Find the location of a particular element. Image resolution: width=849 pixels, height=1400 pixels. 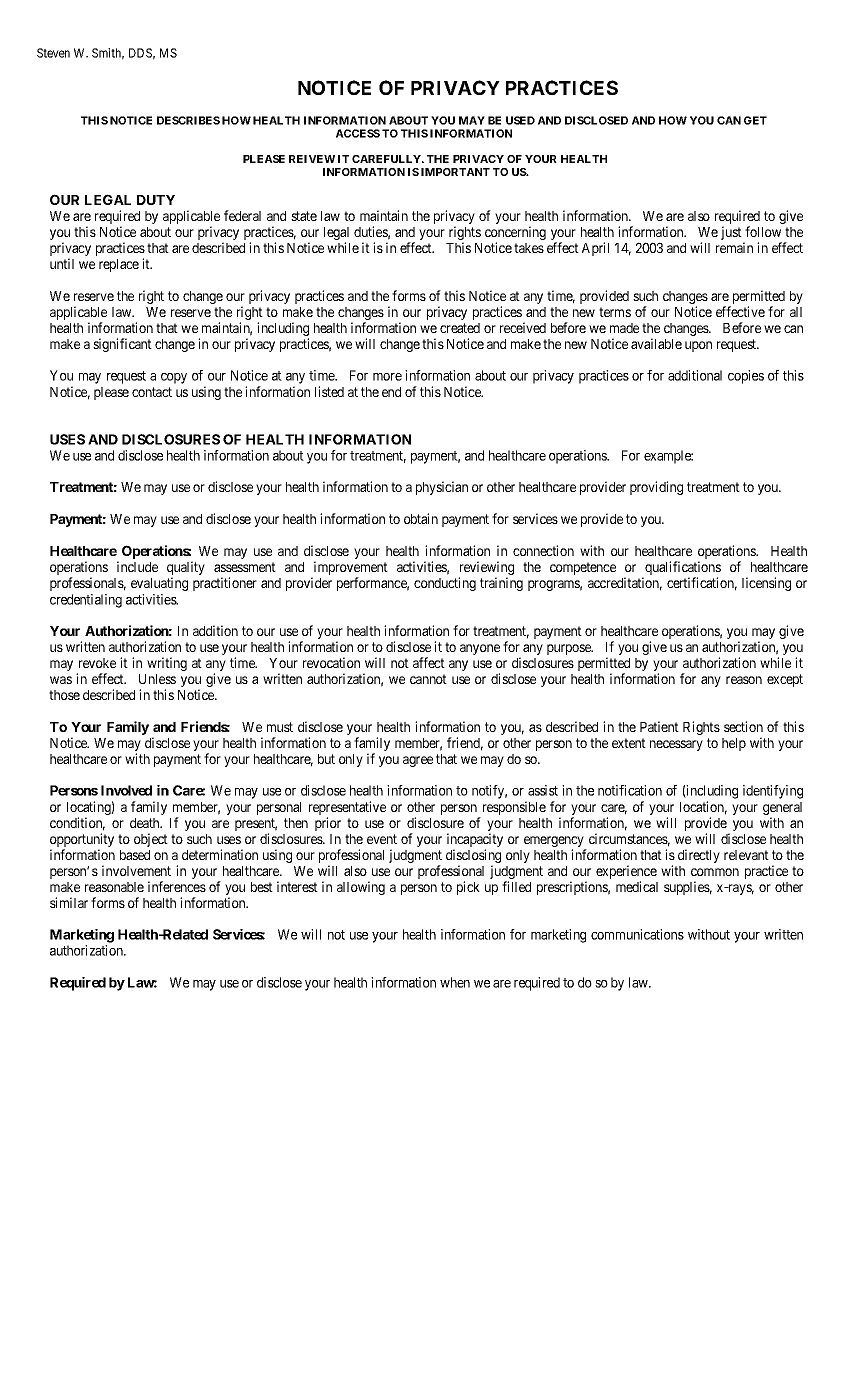

when is located at coordinates (455, 982).
